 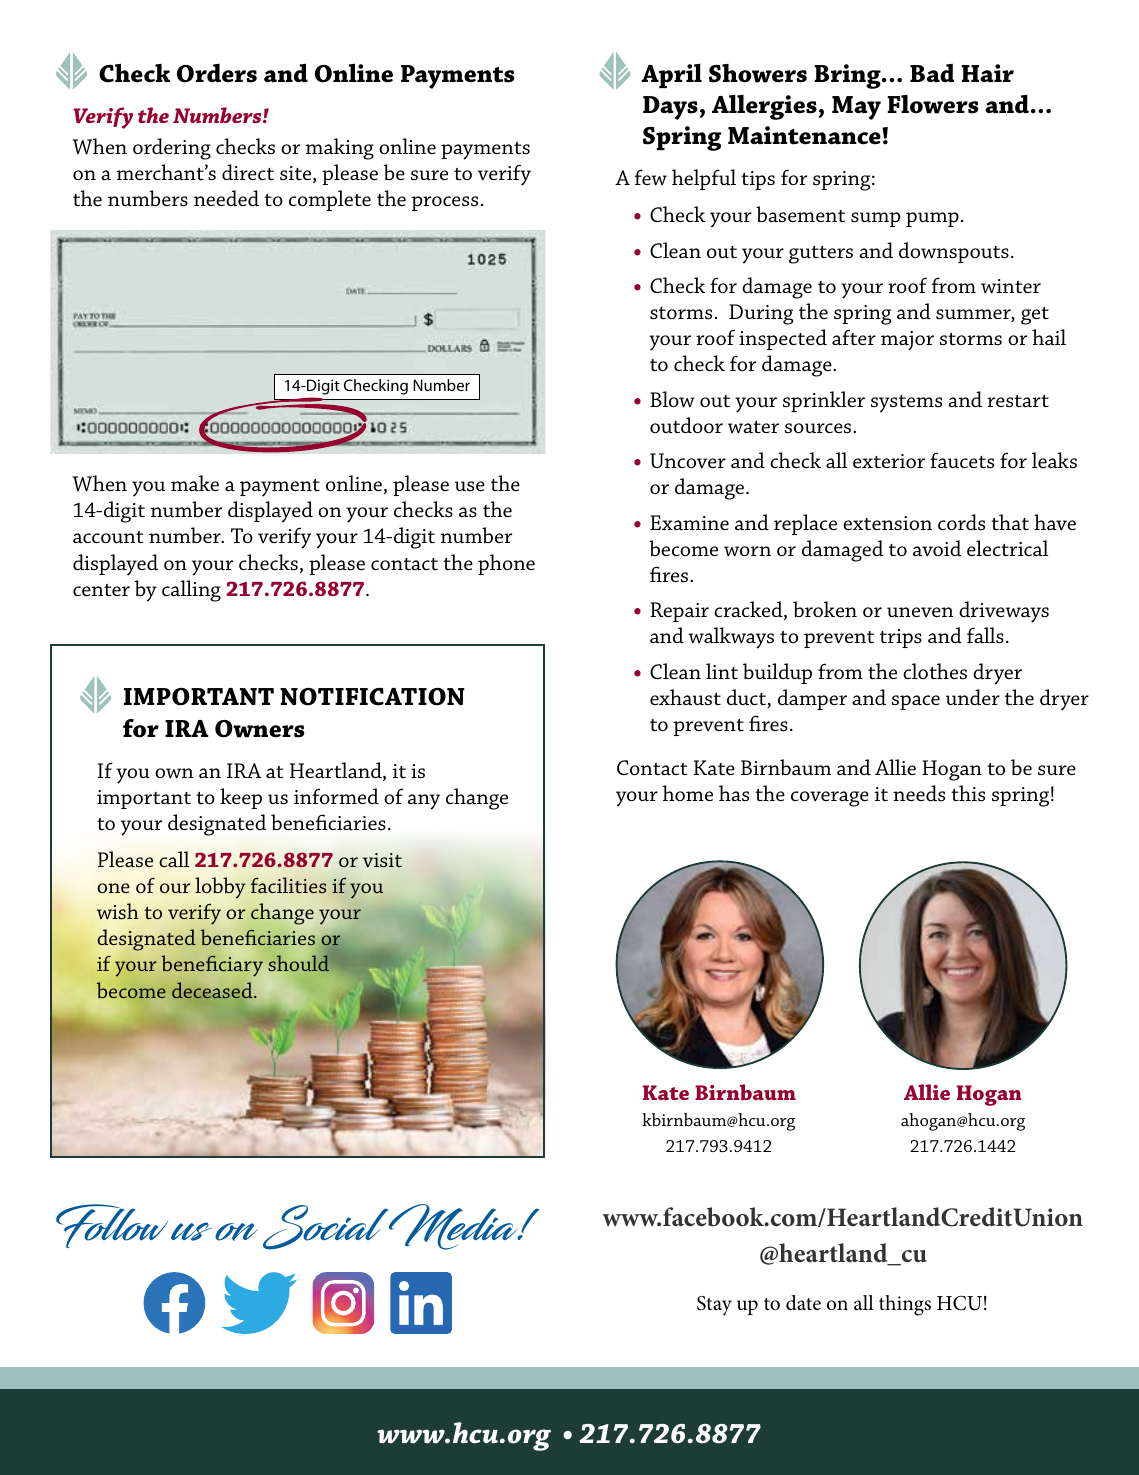 What do you see at coordinates (670, 108) in the screenshot?
I see `Days` at bounding box center [670, 108].
